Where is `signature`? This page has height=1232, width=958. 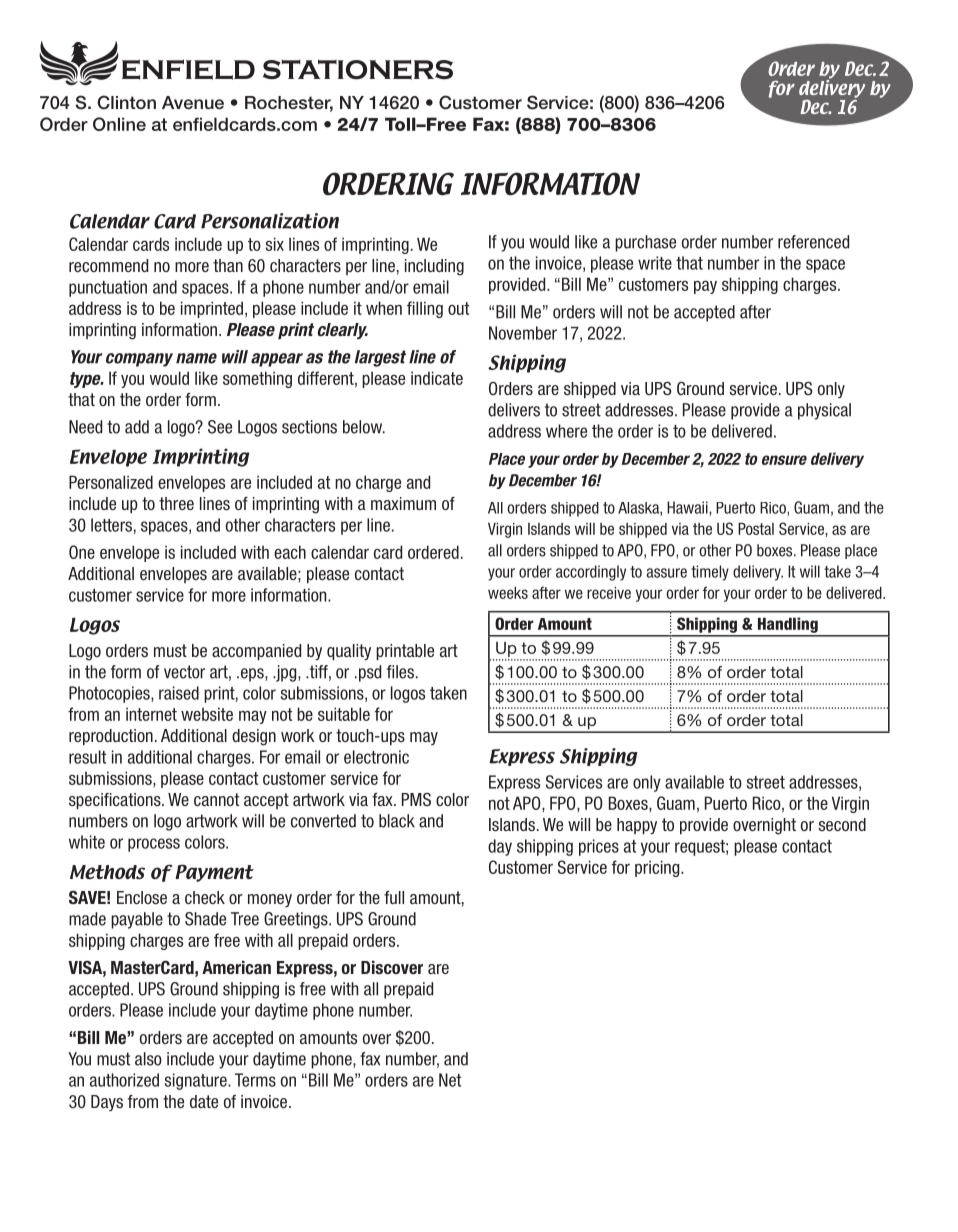
signature is located at coordinates (197, 1081).
